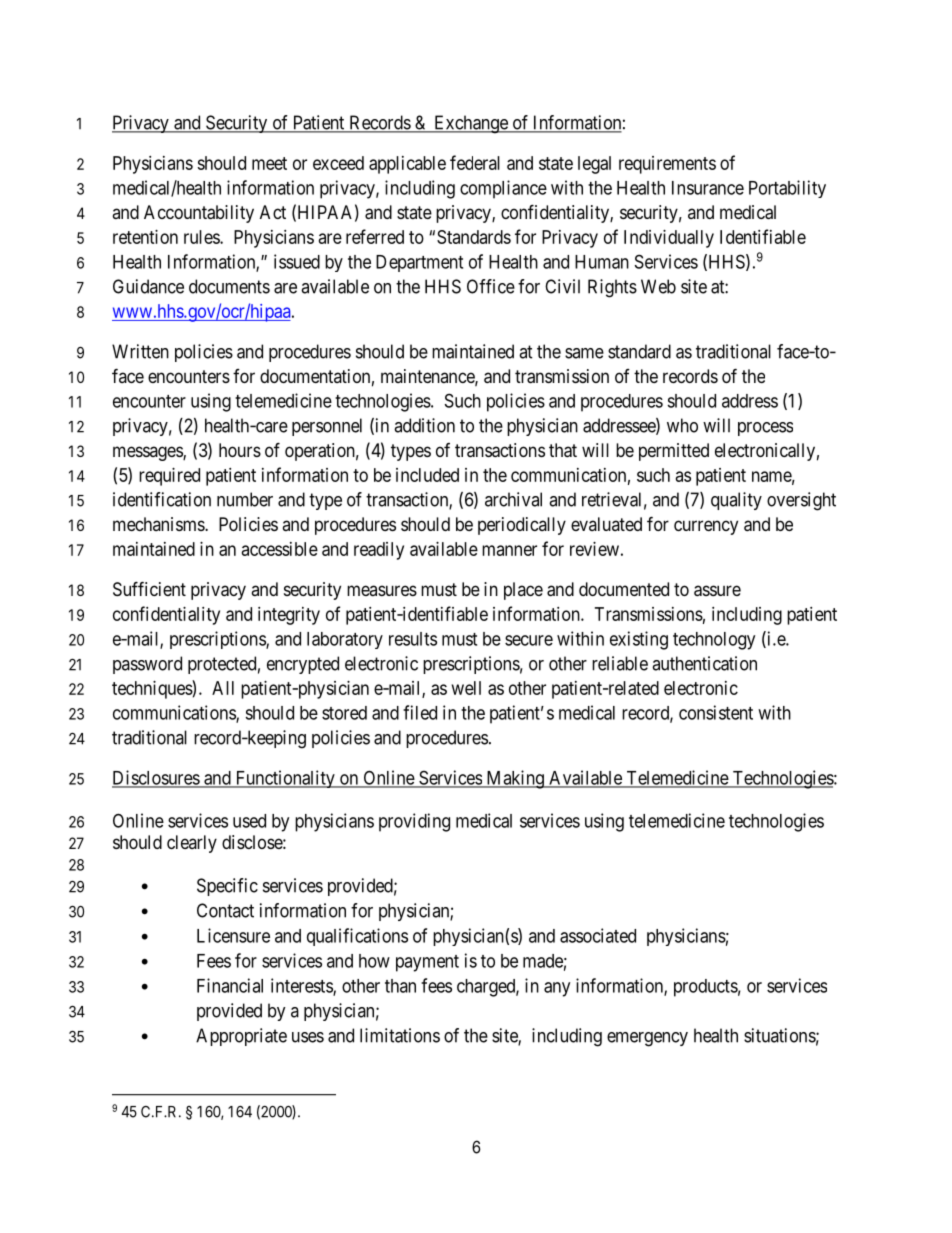 This document has height=1233, width=952. What do you see at coordinates (466, 688) in the document?
I see `well` at bounding box center [466, 688].
